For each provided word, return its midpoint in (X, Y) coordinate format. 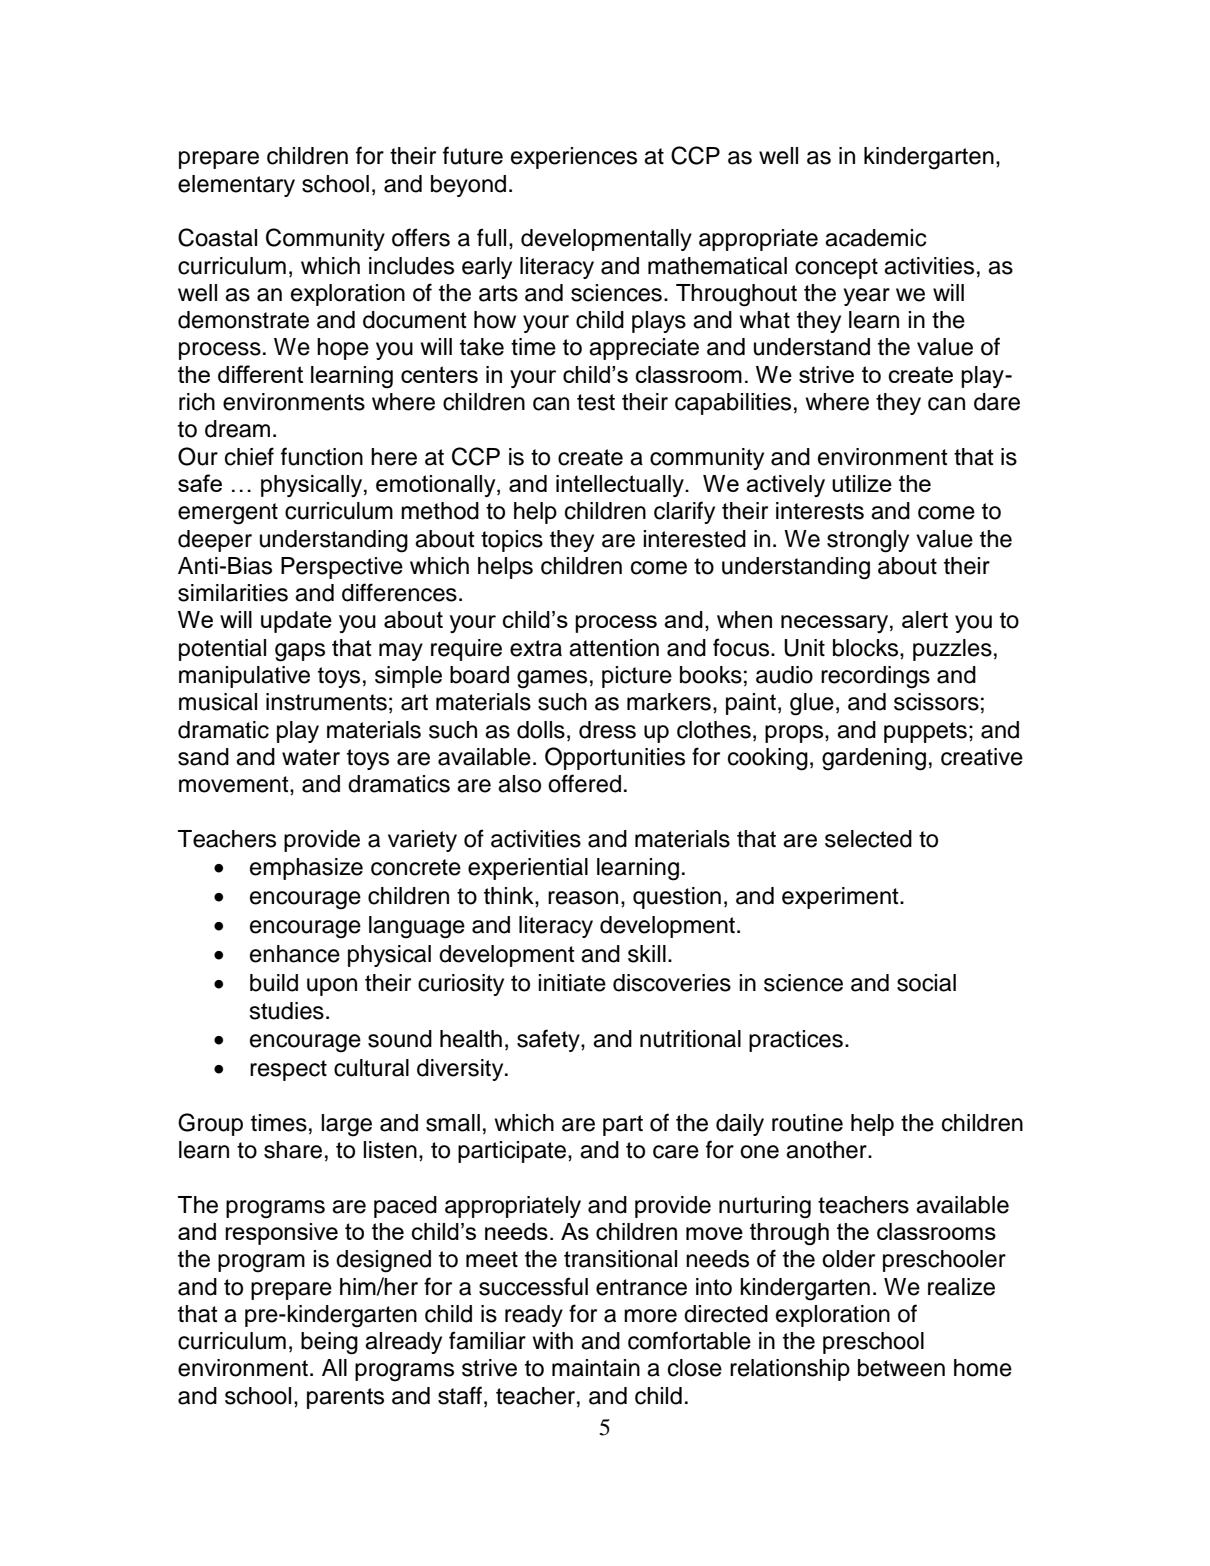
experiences (574, 158)
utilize (862, 483)
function (322, 456)
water (311, 757)
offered (584, 783)
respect (288, 1070)
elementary (236, 186)
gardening (874, 759)
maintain (596, 1368)
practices (796, 1041)
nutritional (690, 1039)
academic (876, 238)
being (329, 1343)
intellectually (621, 486)
